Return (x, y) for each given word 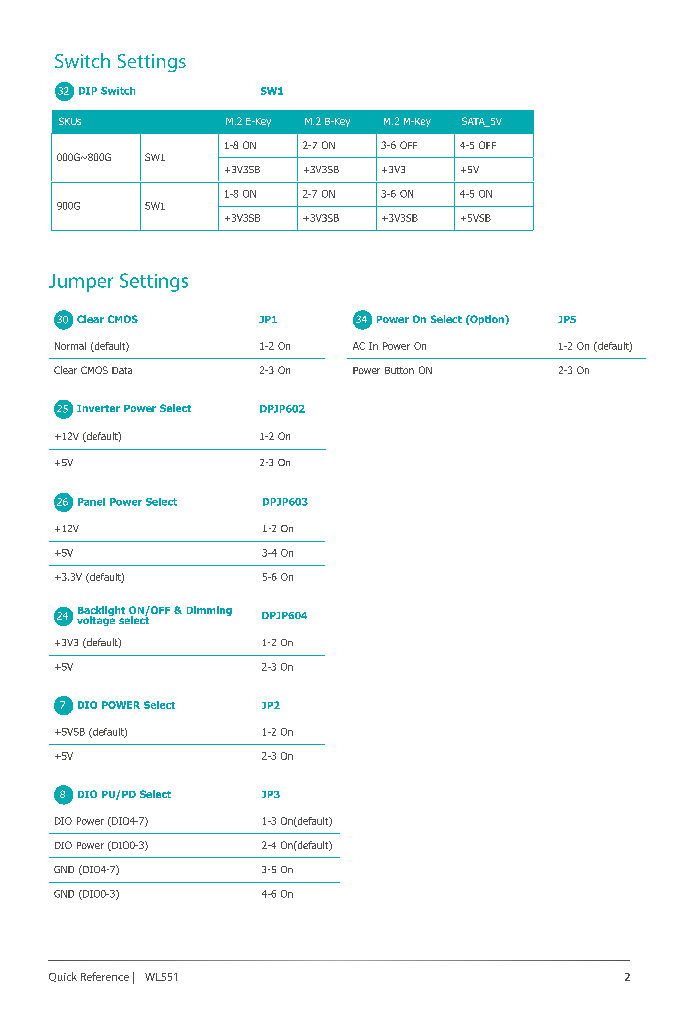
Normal (70, 346)
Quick (63, 977)
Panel (91, 502)
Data (122, 370)
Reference (105, 976)
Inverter (98, 408)
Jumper (81, 283)
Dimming (209, 611)
